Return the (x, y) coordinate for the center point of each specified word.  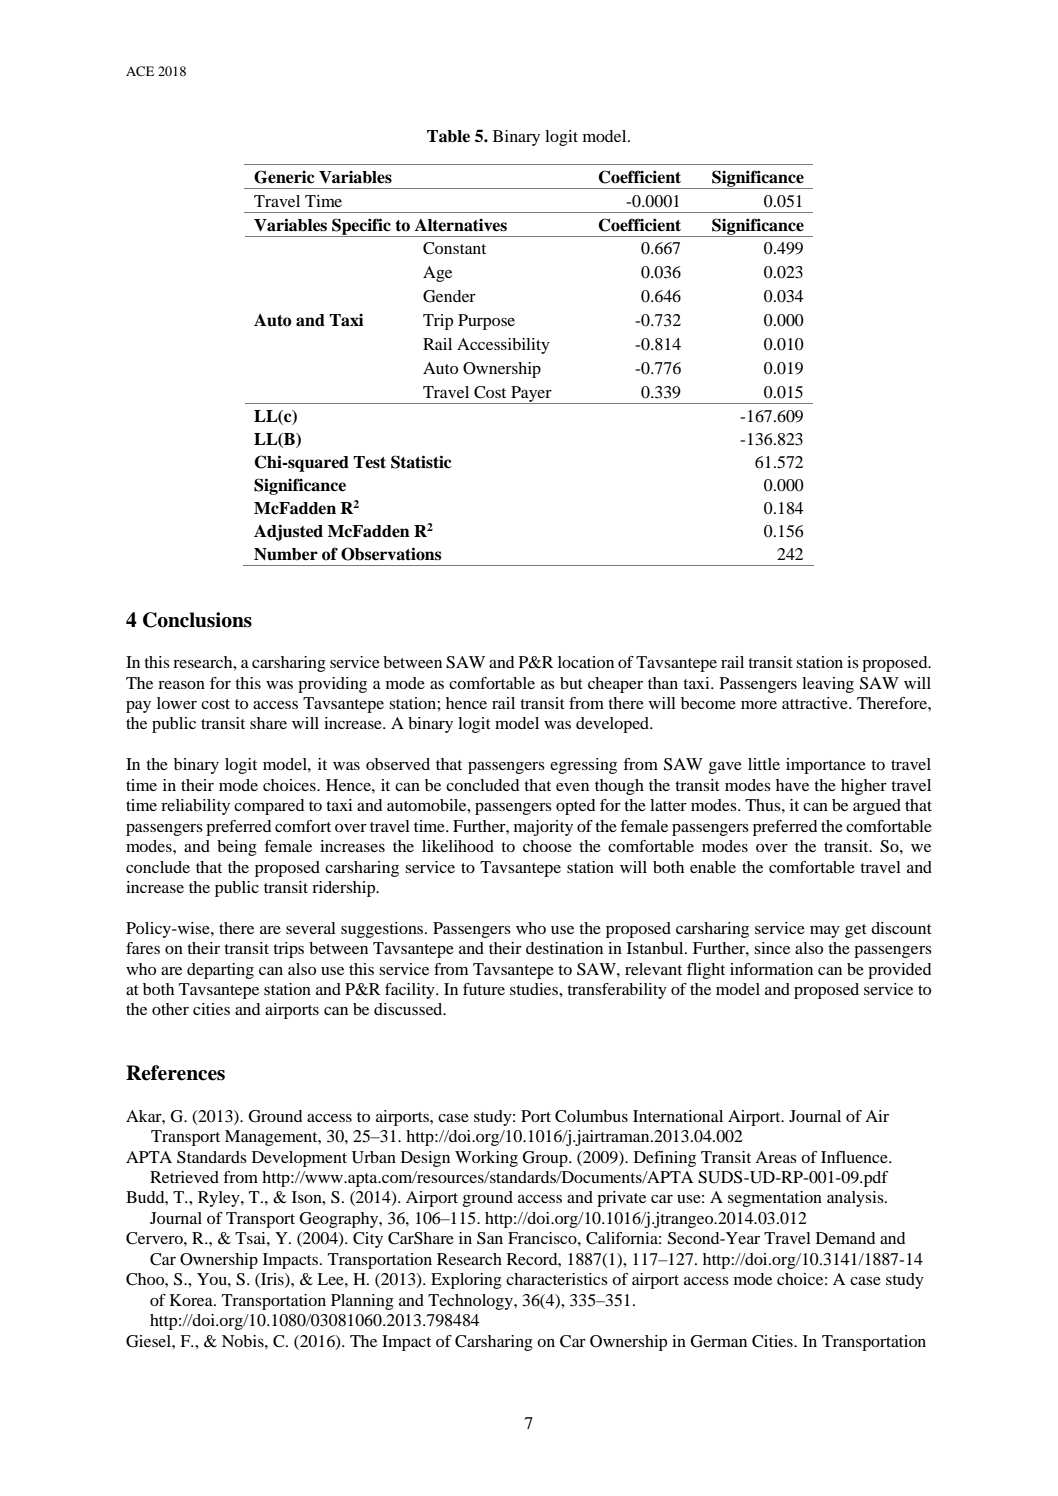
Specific (361, 227)
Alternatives (461, 225)
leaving (828, 685)
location (586, 662)
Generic (284, 177)
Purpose (486, 322)
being (237, 848)
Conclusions (197, 620)
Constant (454, 248)
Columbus (591, 1116)
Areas (776, 1157)
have (792, 785)
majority (543, 828)
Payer (531, 395)
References (175, 1073)
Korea (192, 1300)
